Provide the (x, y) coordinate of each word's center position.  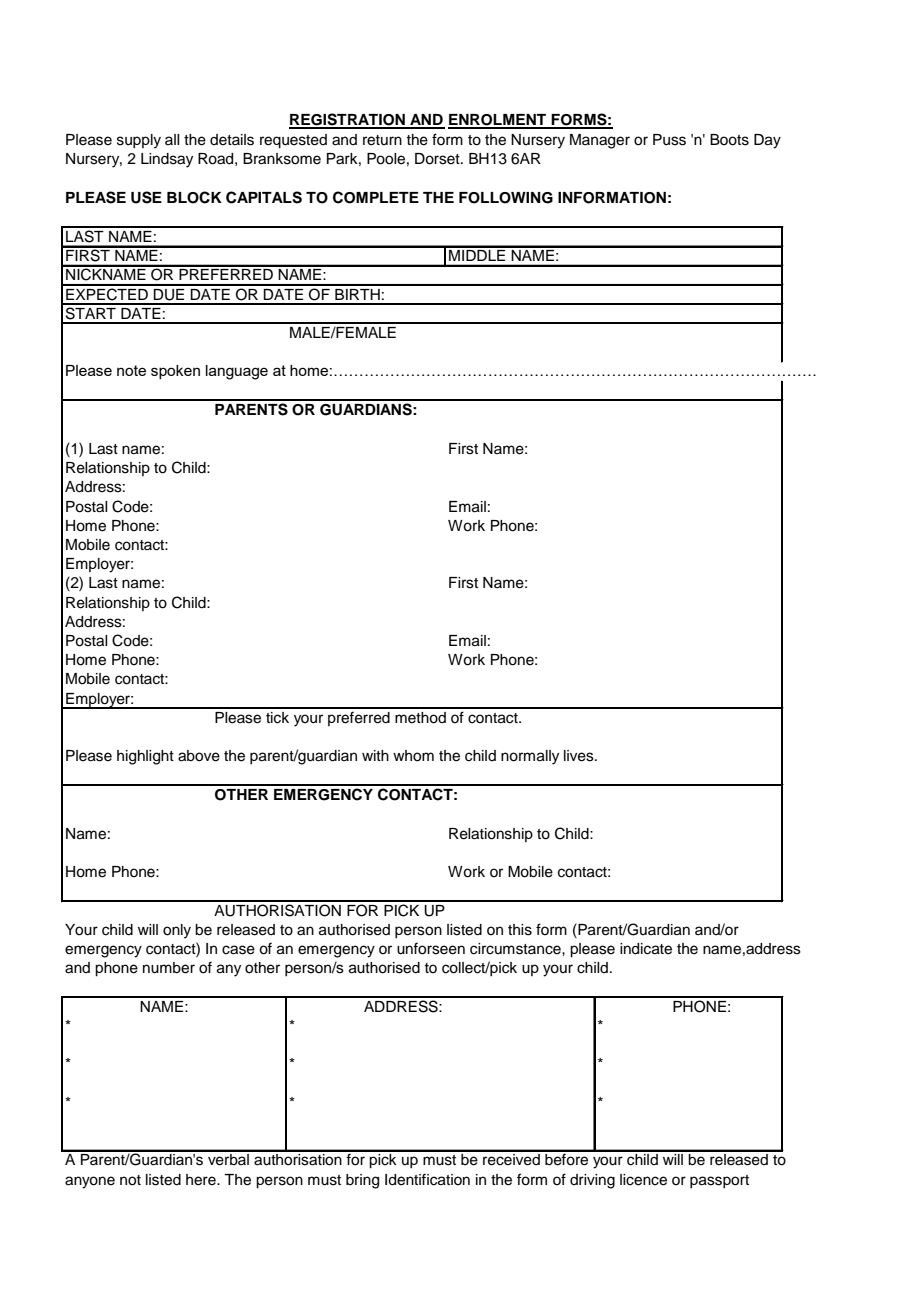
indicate (646, 949)
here (202, 1180)
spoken (175, 372)
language (237, 372)
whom (413, 756)
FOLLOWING (506, 198)
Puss (669, 140)
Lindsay (167, 160)
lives (580, 756)
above (199, 756)
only (177, 931)
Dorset (438, 159)
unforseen (431, 948)
